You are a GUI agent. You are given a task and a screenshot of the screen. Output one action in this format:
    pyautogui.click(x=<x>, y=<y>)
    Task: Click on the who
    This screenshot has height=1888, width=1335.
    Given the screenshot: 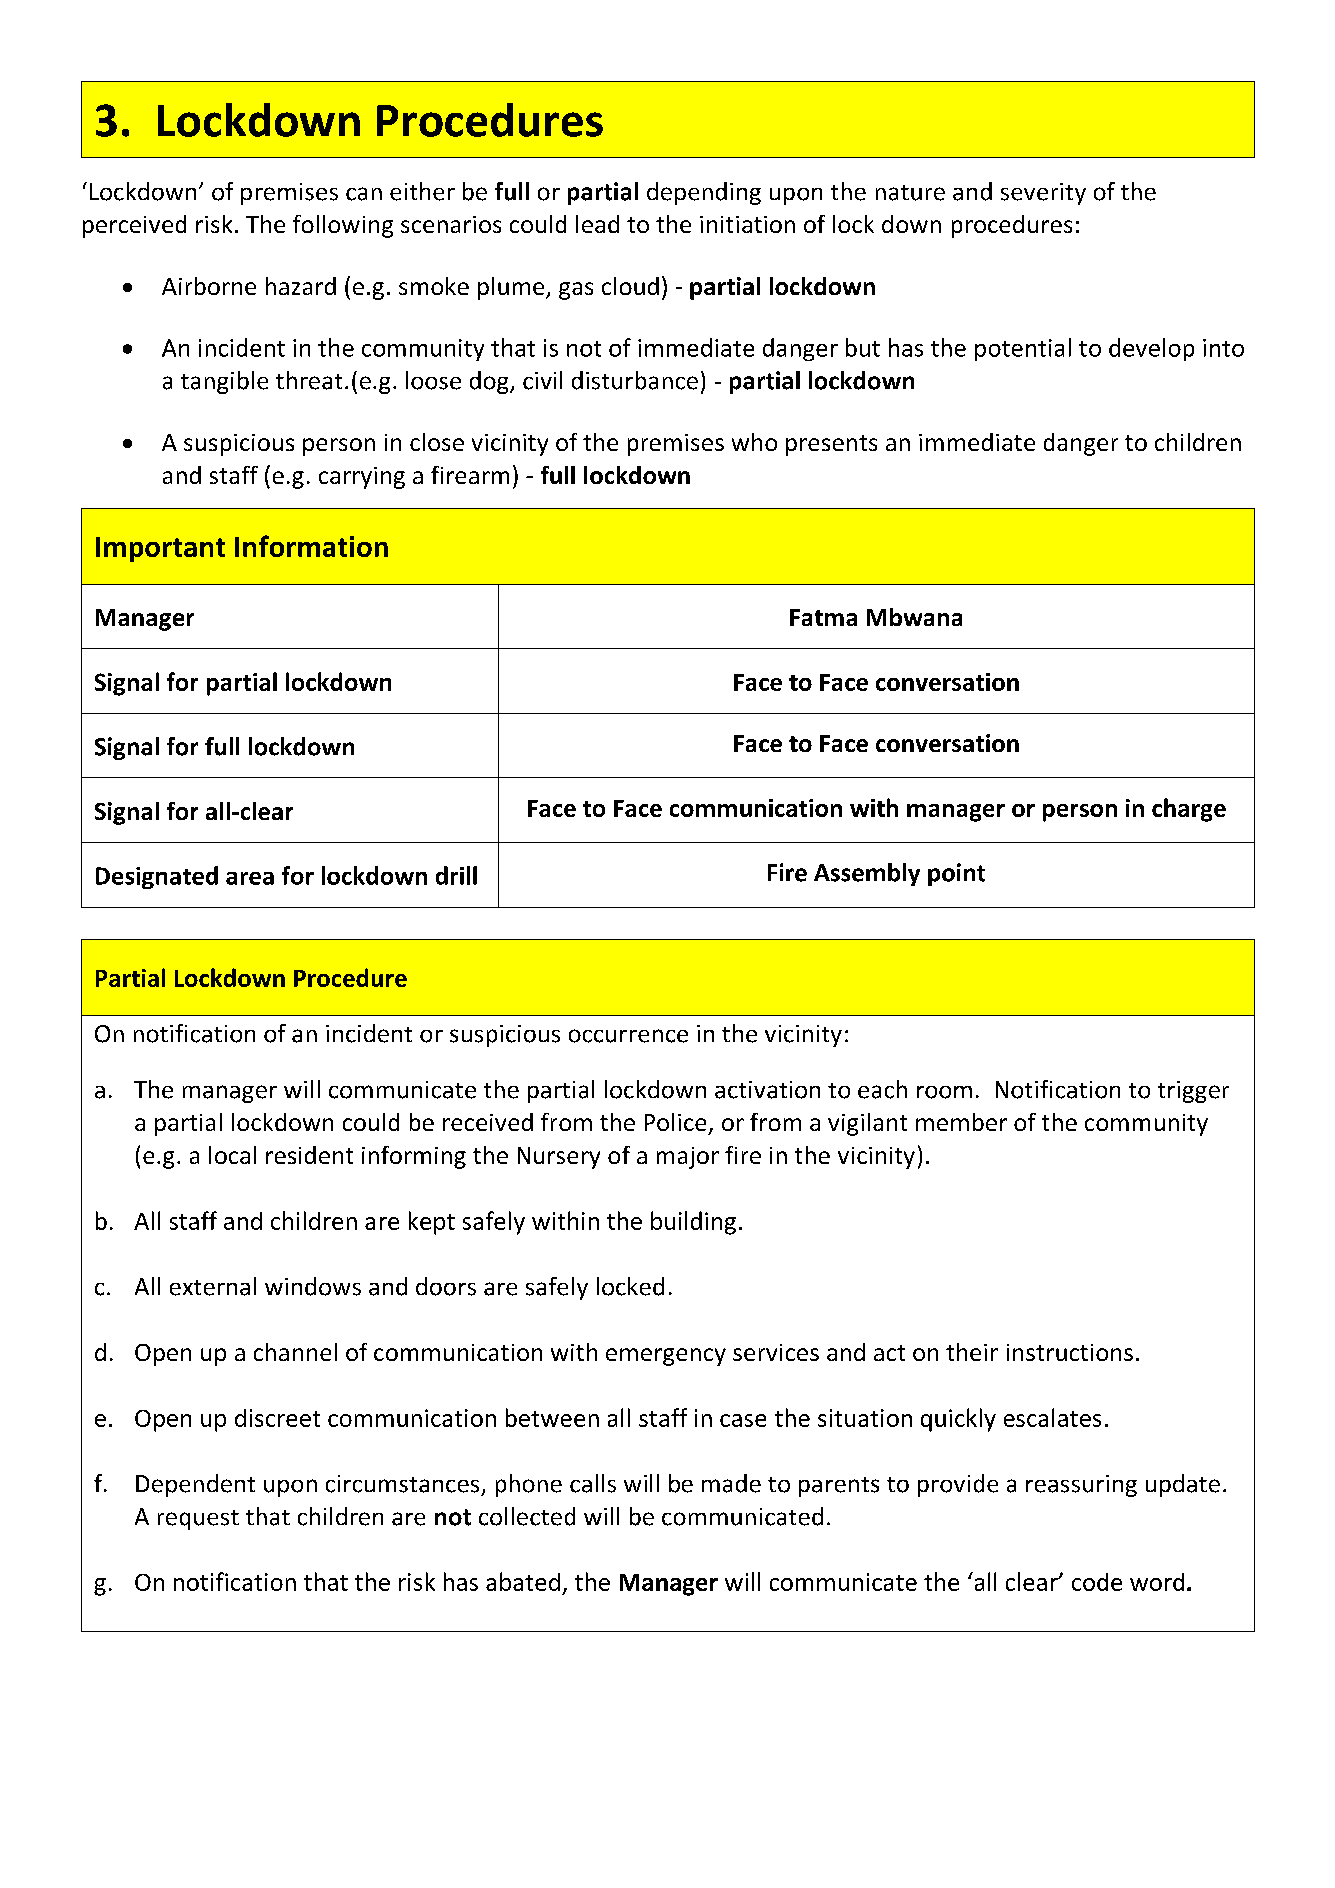 What is the action you would take?
    pyautogui.click(x=754, y=442)
